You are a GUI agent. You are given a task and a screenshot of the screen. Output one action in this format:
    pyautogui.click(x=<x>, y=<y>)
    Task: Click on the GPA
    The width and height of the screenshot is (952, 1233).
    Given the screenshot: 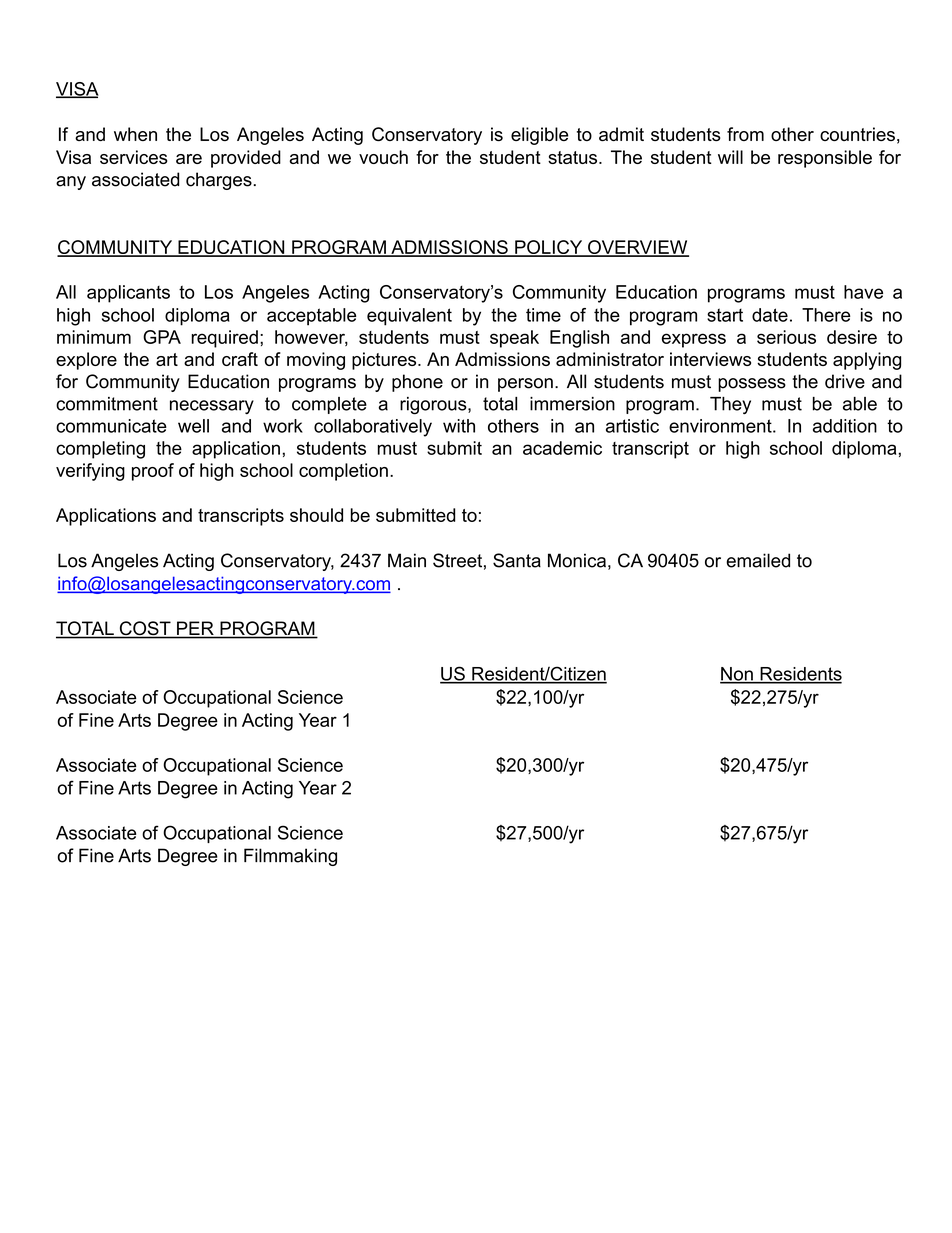 What is the action you would take?
    pyautogui.click(x=162, y=337)
